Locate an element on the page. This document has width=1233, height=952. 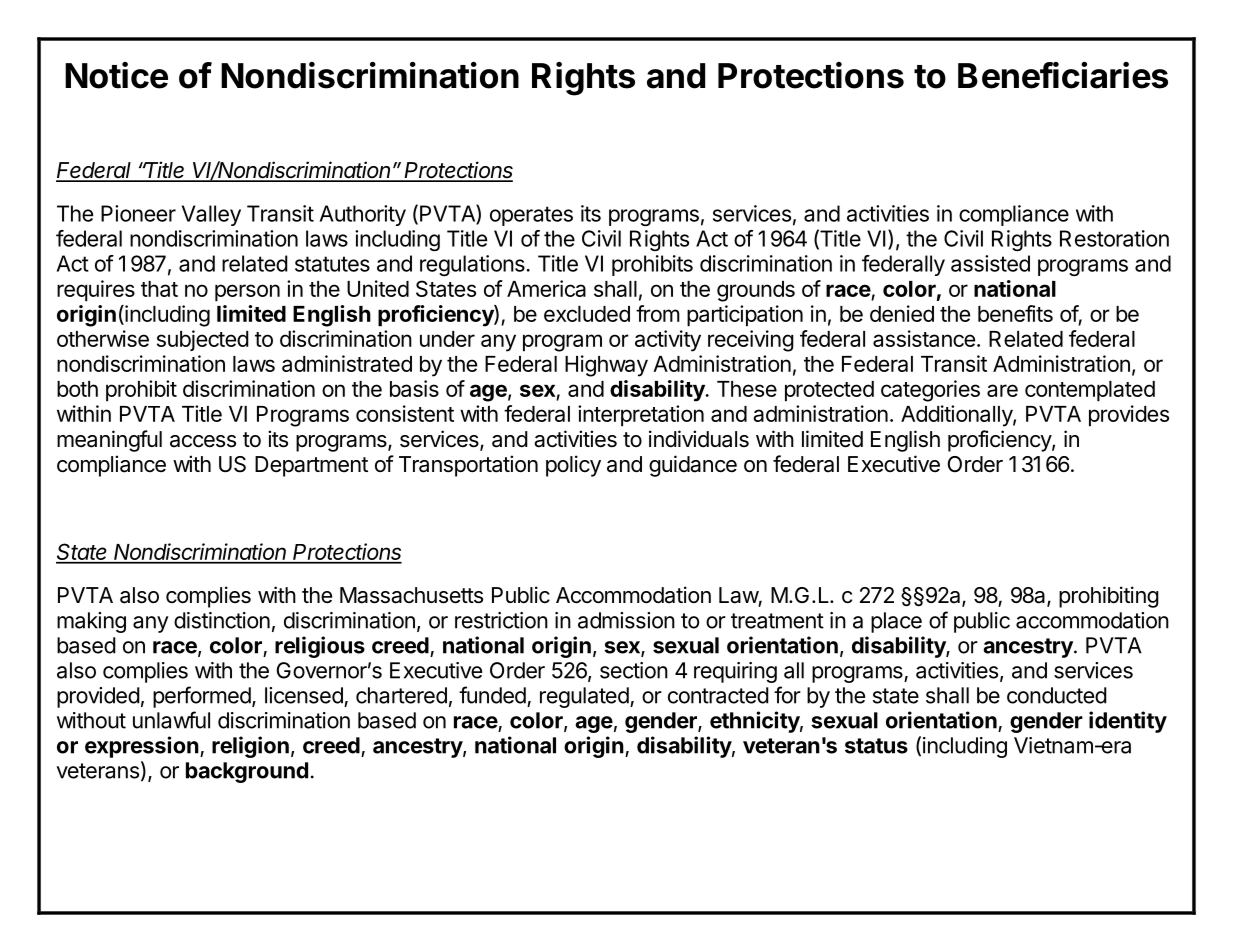
status is located at coordinates (876, 746).
